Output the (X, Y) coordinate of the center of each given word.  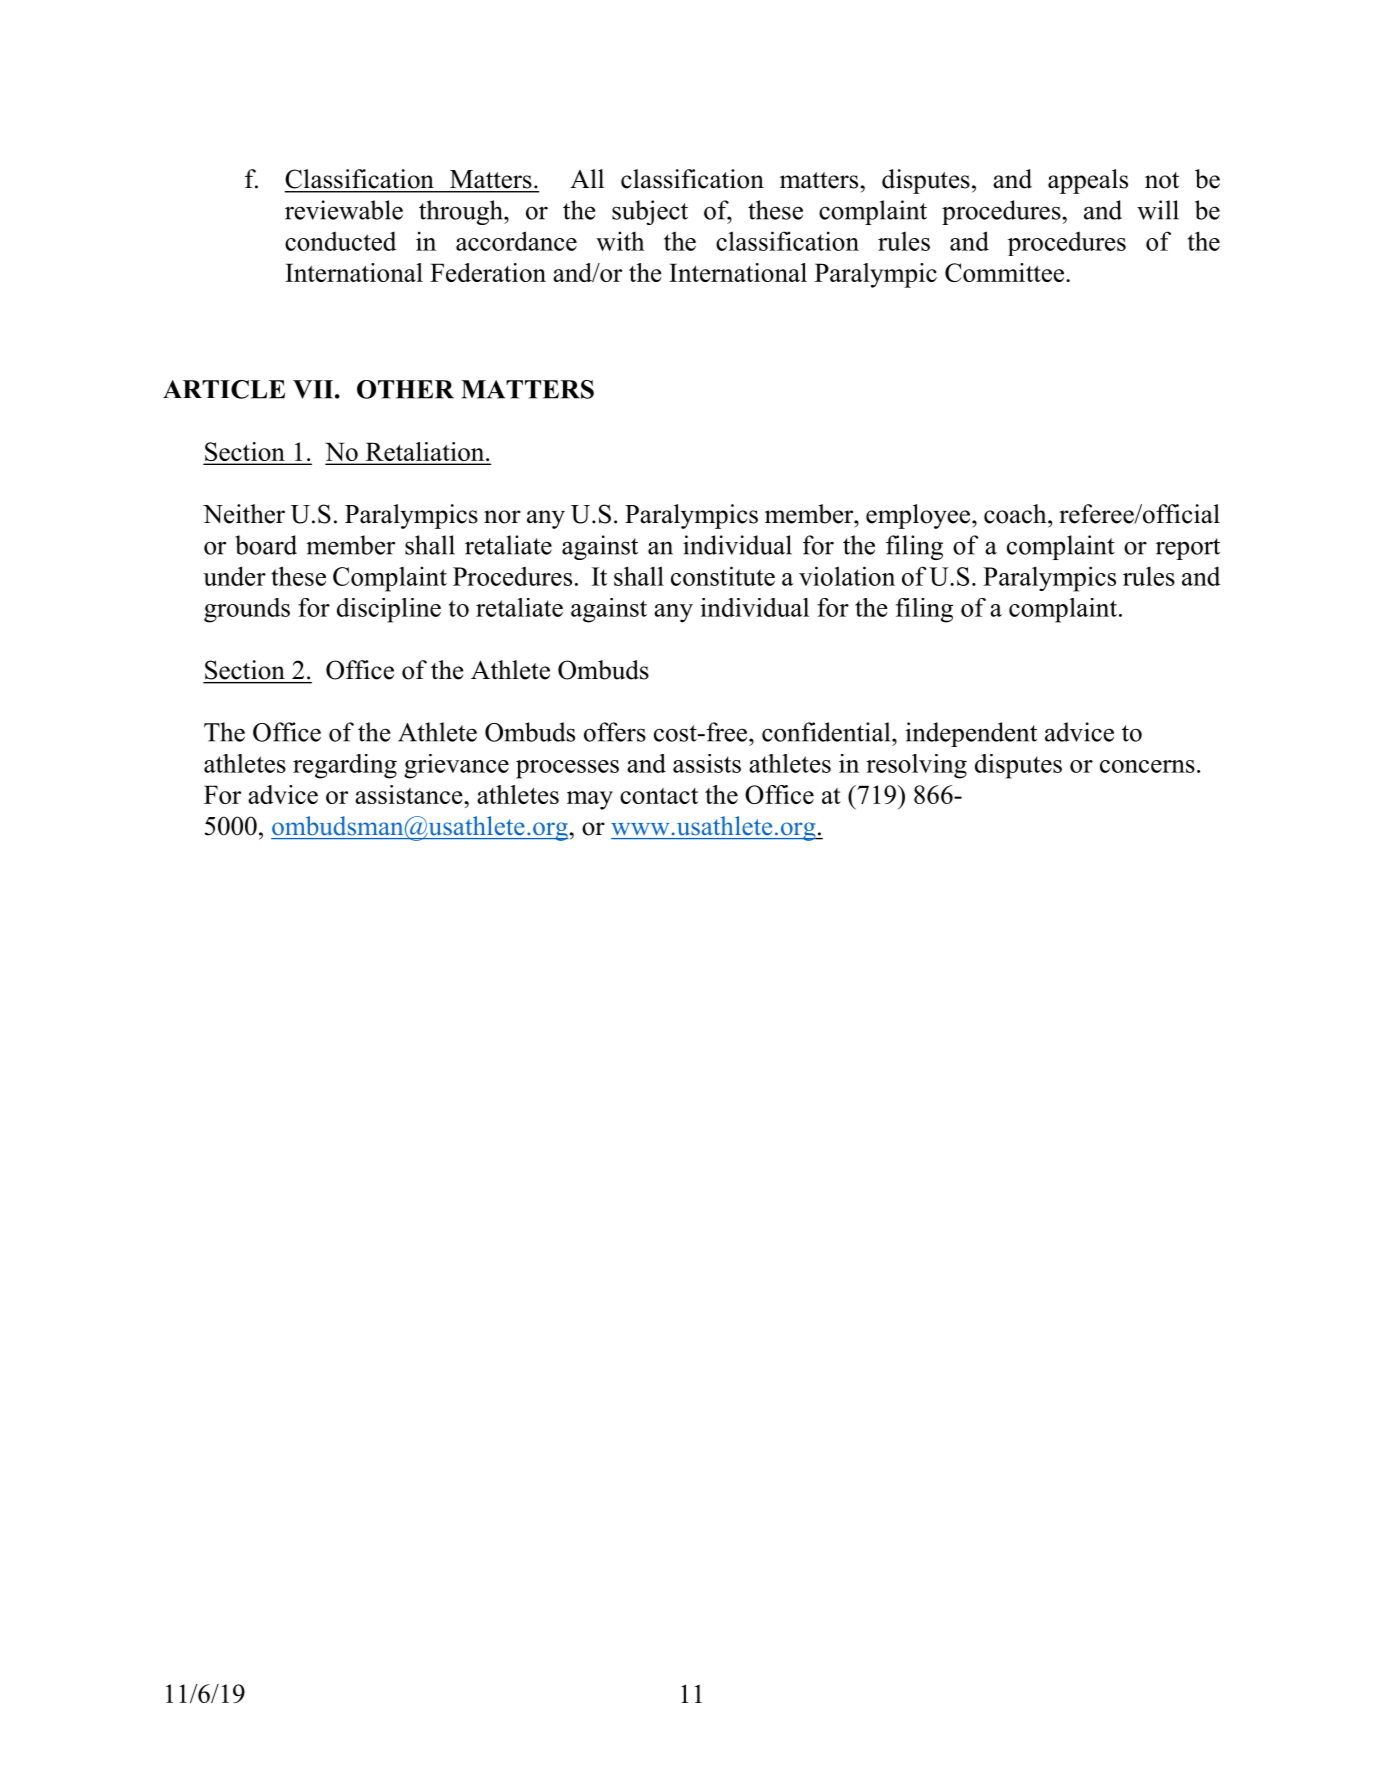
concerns (1147, 766)
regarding (345, 766)
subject (650, 212)
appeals (1088, 181)
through (462, 212)
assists (707, 763)
